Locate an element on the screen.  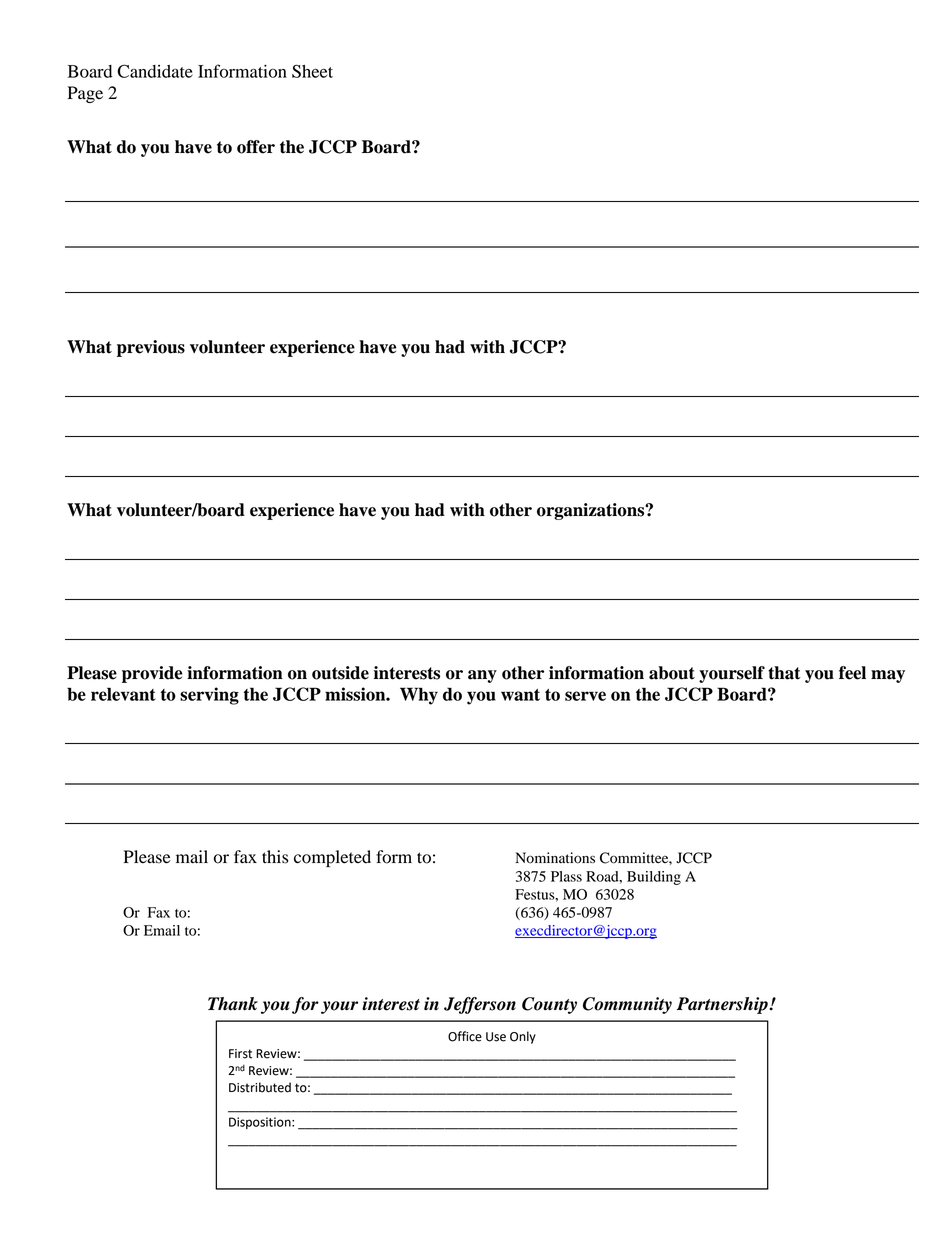
Sheet is located at coordinates (312, 71).
